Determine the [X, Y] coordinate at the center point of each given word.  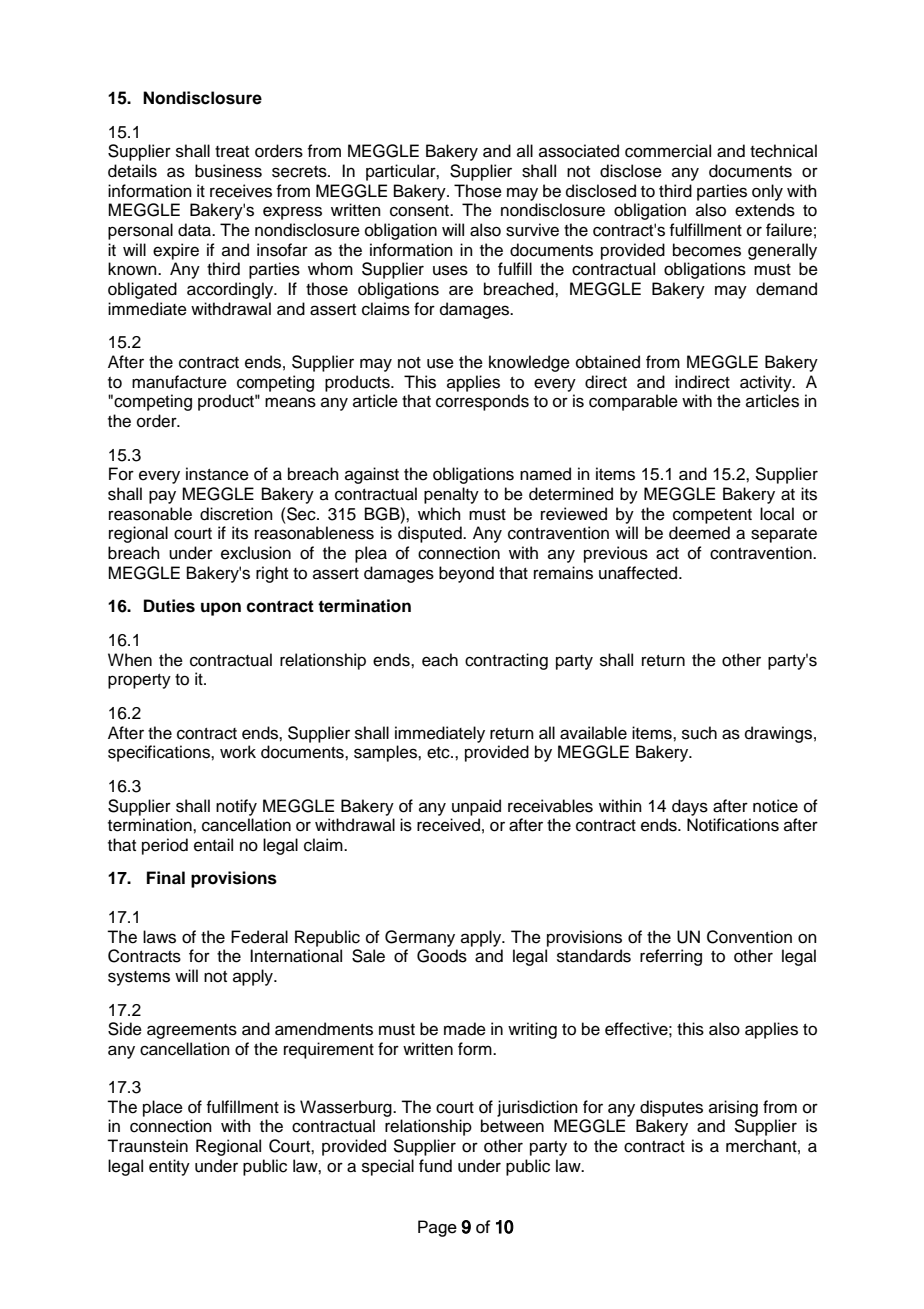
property [139, 681]
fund [435, 1166]
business [228, 171]
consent [420, 211]
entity [169, 1167]
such [699, 733]
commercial [668, 151]
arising [733, 1108]
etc [439, 753]
